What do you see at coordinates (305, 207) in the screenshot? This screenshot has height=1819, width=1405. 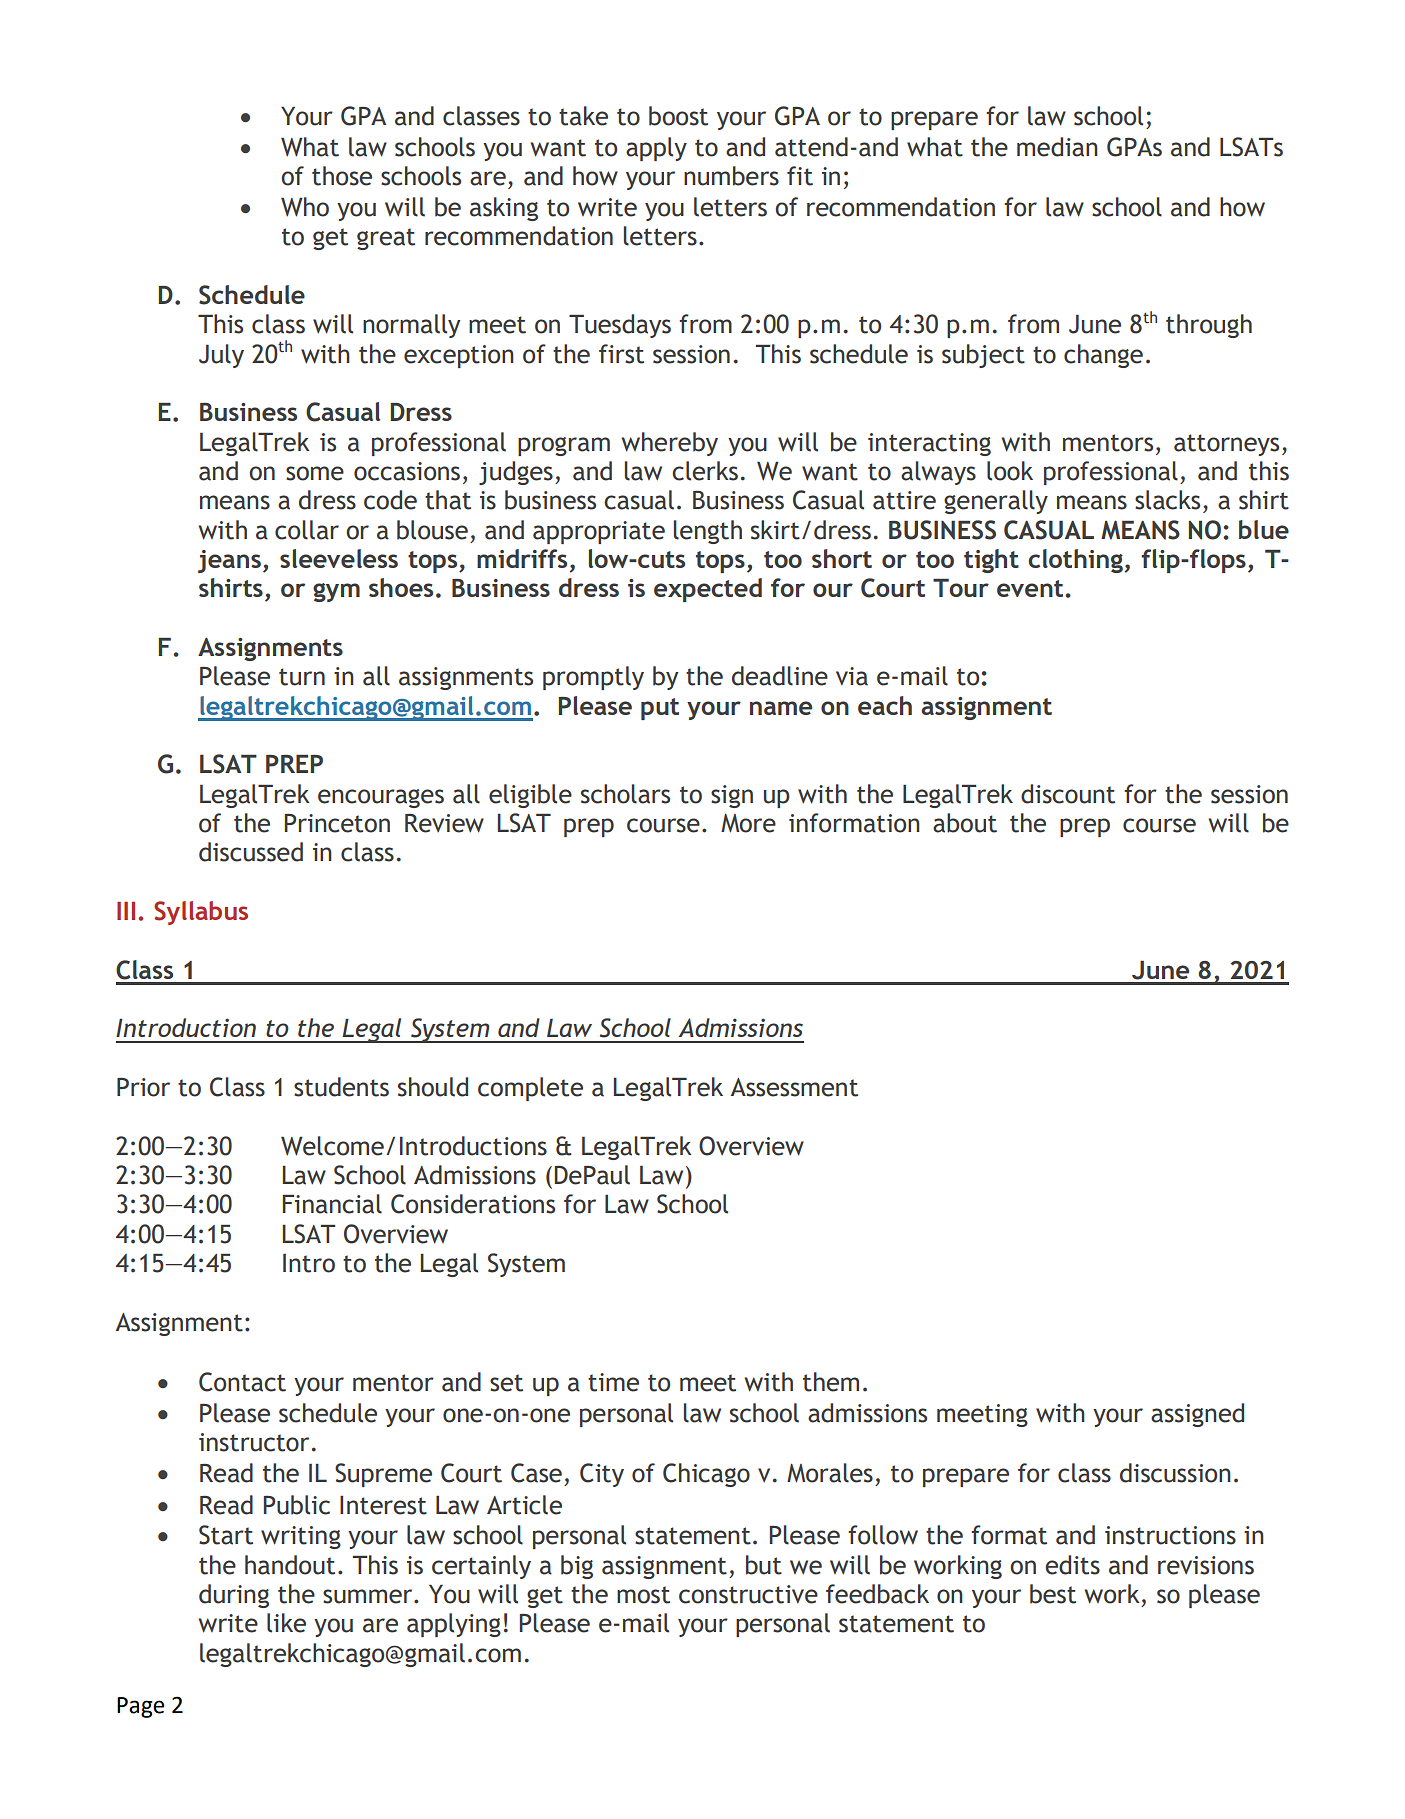 I see `Who` at bounding box center [305, 207].
